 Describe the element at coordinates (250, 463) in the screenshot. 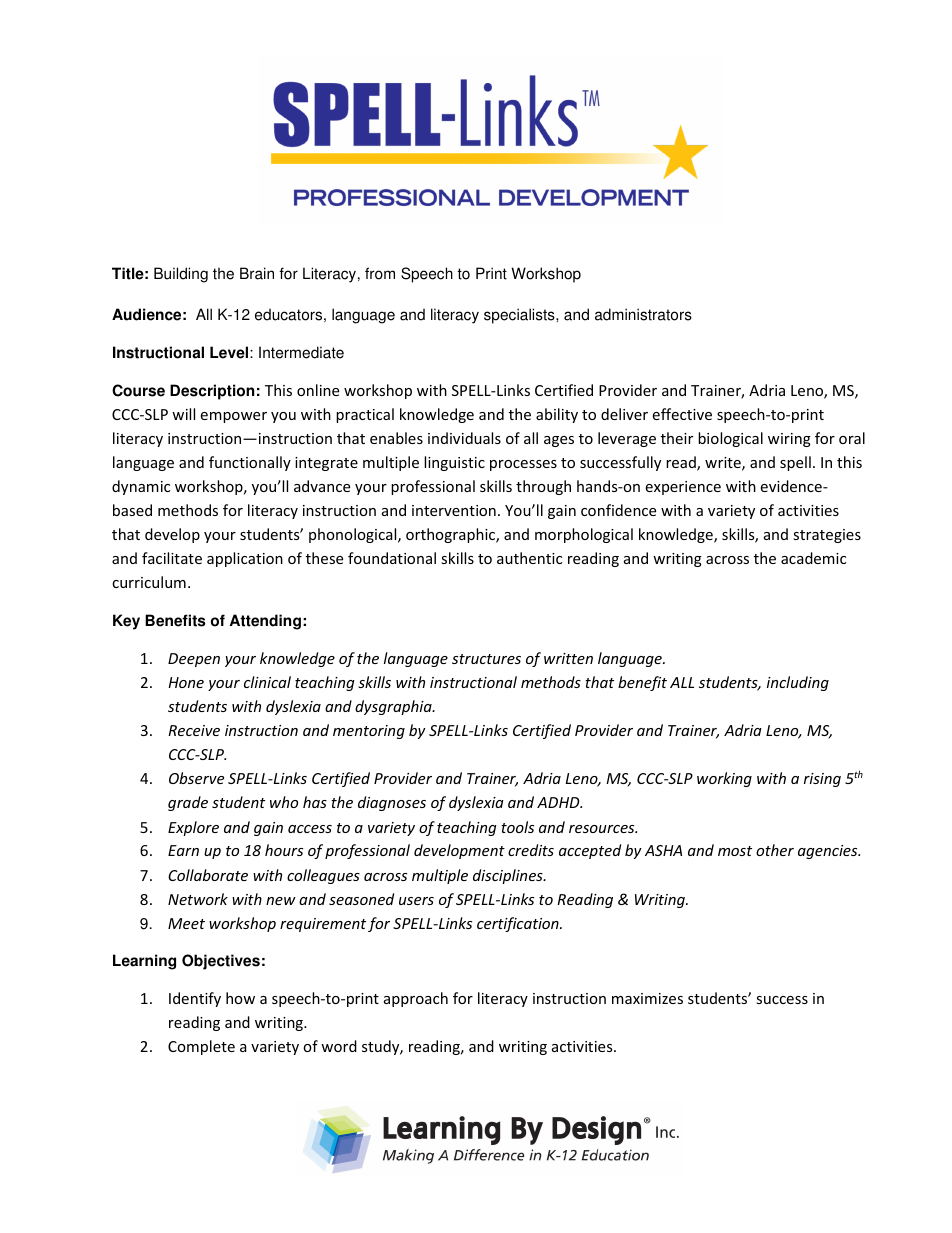

I see `functionally` at that location.
